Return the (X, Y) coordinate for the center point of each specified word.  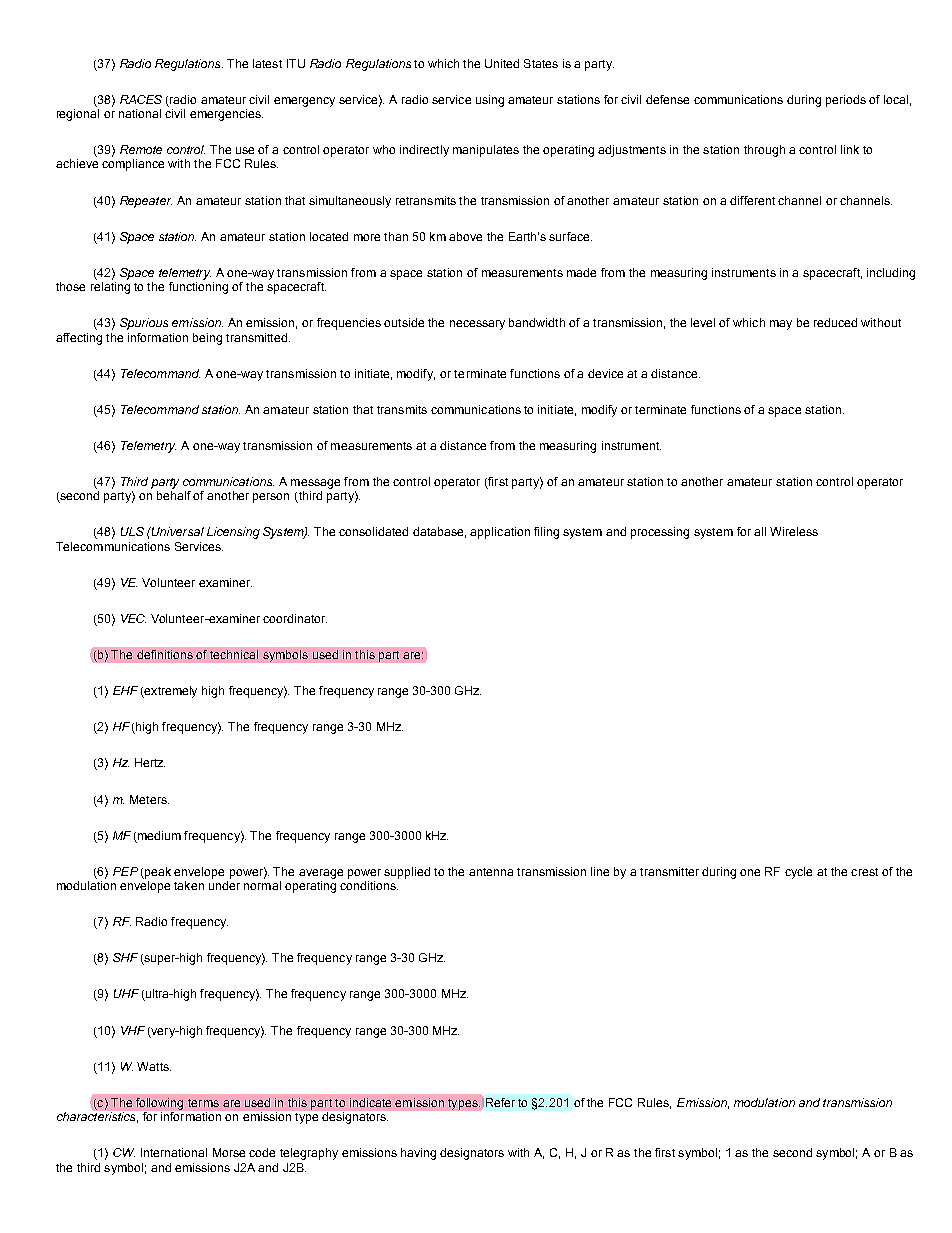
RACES (141, 99)
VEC (133, 618)
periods (846, 101)
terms (203, 1103)
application (500, 533)
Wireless (794, 531)
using (490, 101)
